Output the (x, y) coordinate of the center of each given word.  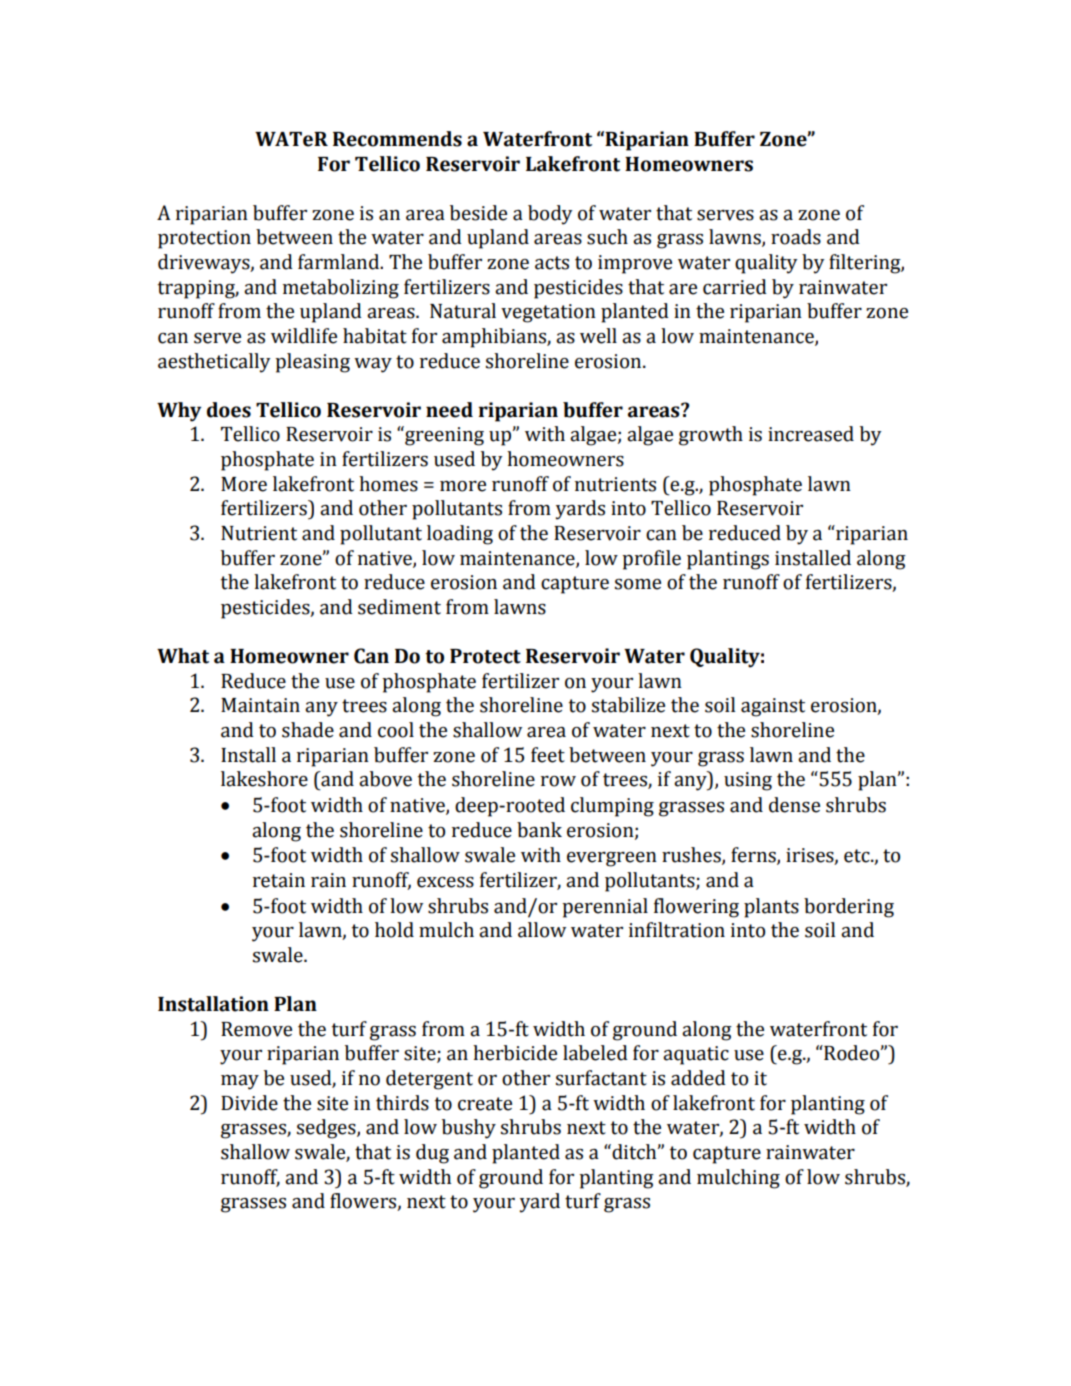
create (485, 1104)
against (773, 707)
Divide (249, 1103)
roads (796, 237)
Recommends (397, 139)
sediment (399, 607)
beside (478, 213)
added (698, 1078)
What (183, 656)
